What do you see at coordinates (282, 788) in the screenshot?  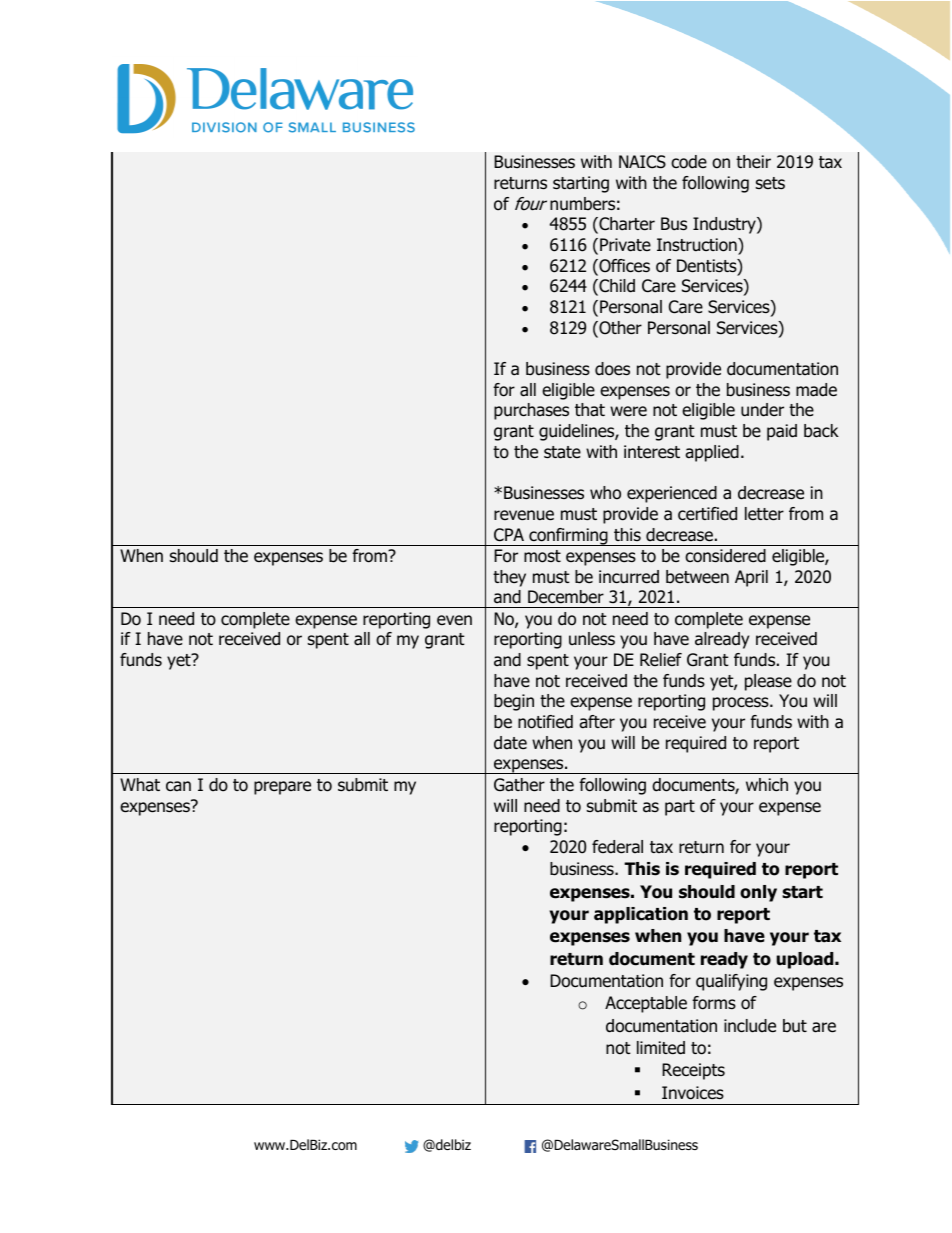 I see `prepare` at bounding box center [282, 788].
